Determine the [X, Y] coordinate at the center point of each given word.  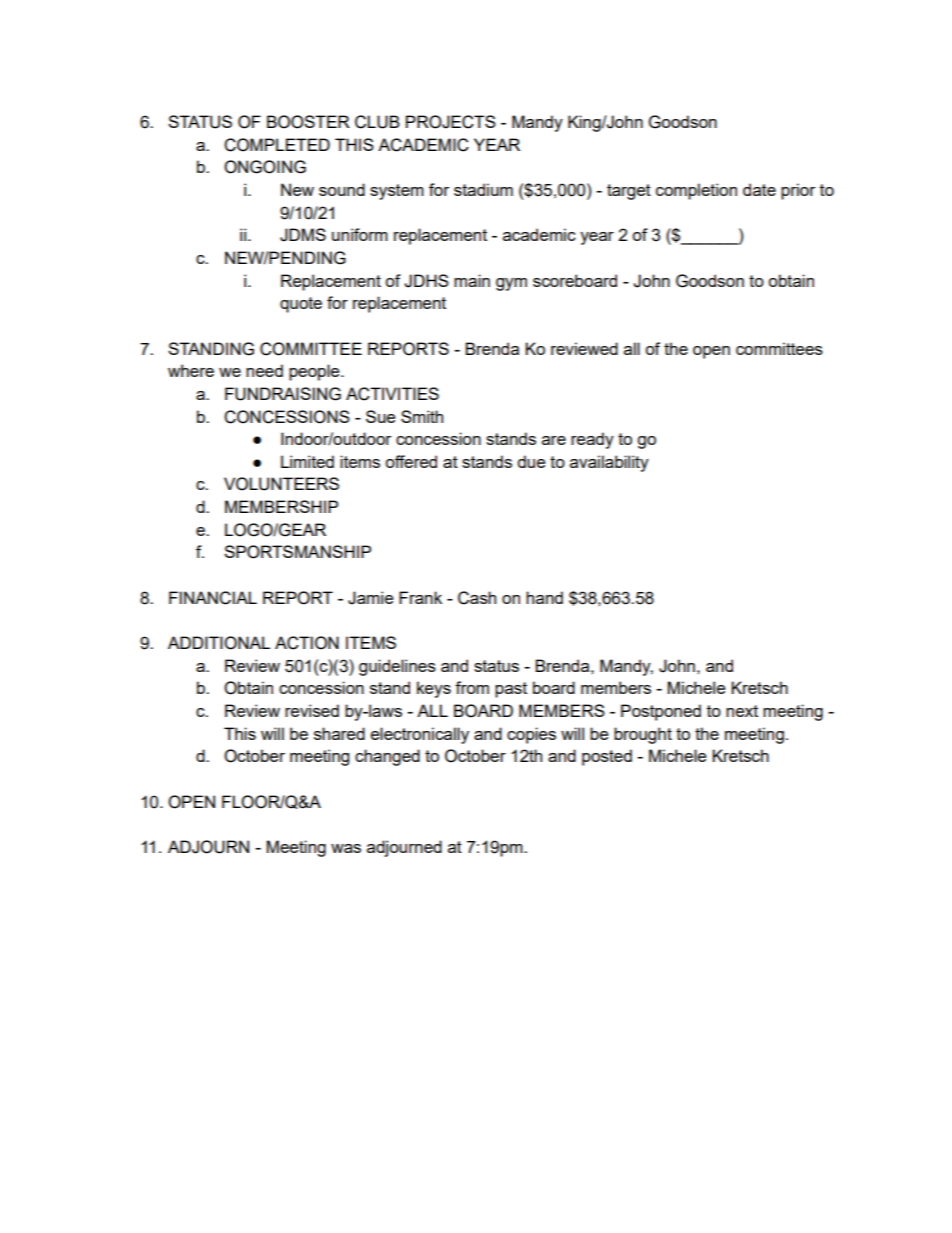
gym [511, 284]
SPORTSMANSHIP [297, 552]
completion [696, 191]
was [346, 848]
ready [592, 440]
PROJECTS [451, 122]
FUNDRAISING [283, 394]
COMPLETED [277, 145]
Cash [477, 598]
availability [609, 463]
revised [312, 710]
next [742, 711]
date [759, 189]
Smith [422, 416]
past [511, 690]
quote [301, 305]
